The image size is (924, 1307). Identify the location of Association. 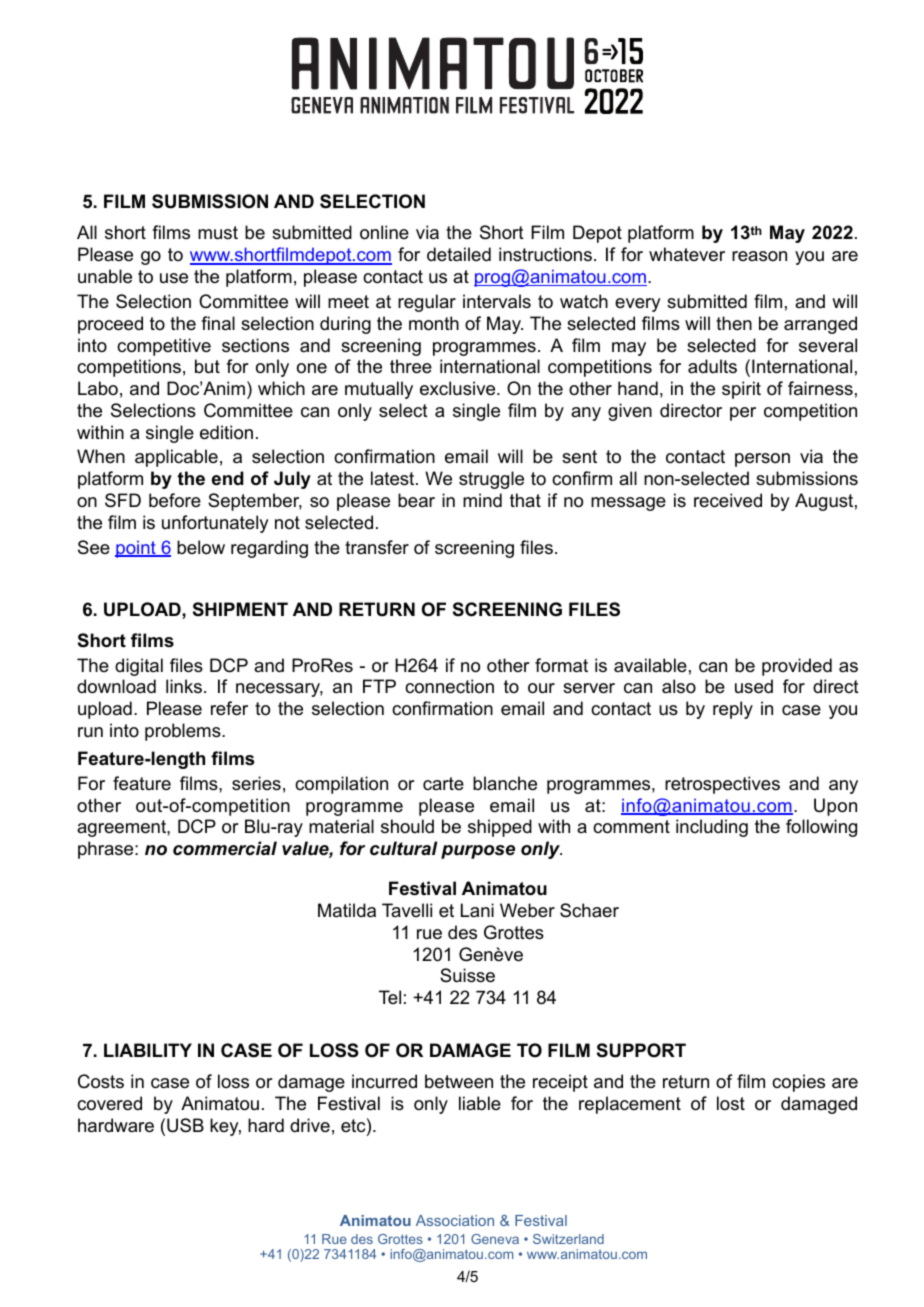
(455, 1220).
